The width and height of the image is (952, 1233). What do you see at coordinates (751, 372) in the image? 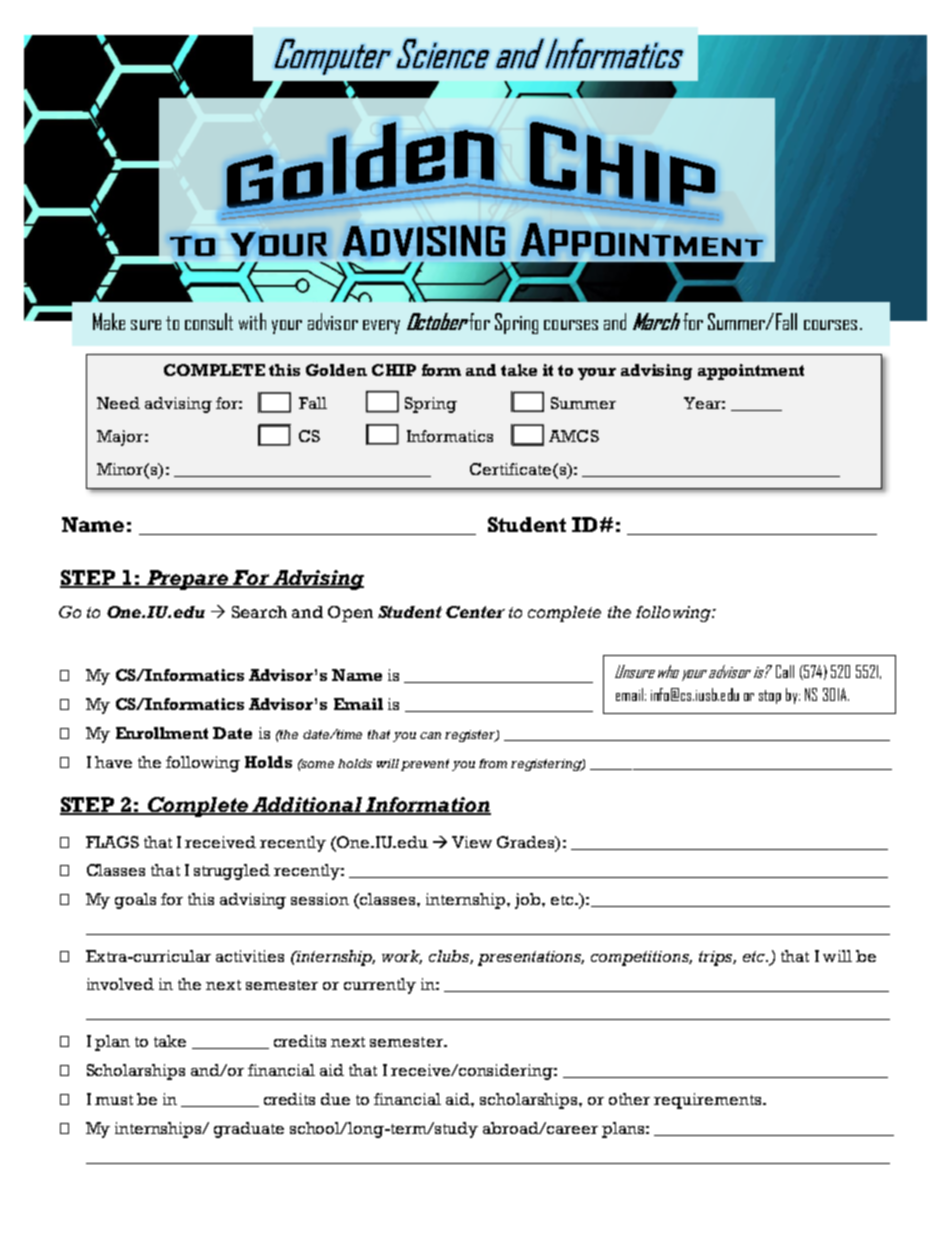
I see `appointment` at bounding box center [751, 372].
